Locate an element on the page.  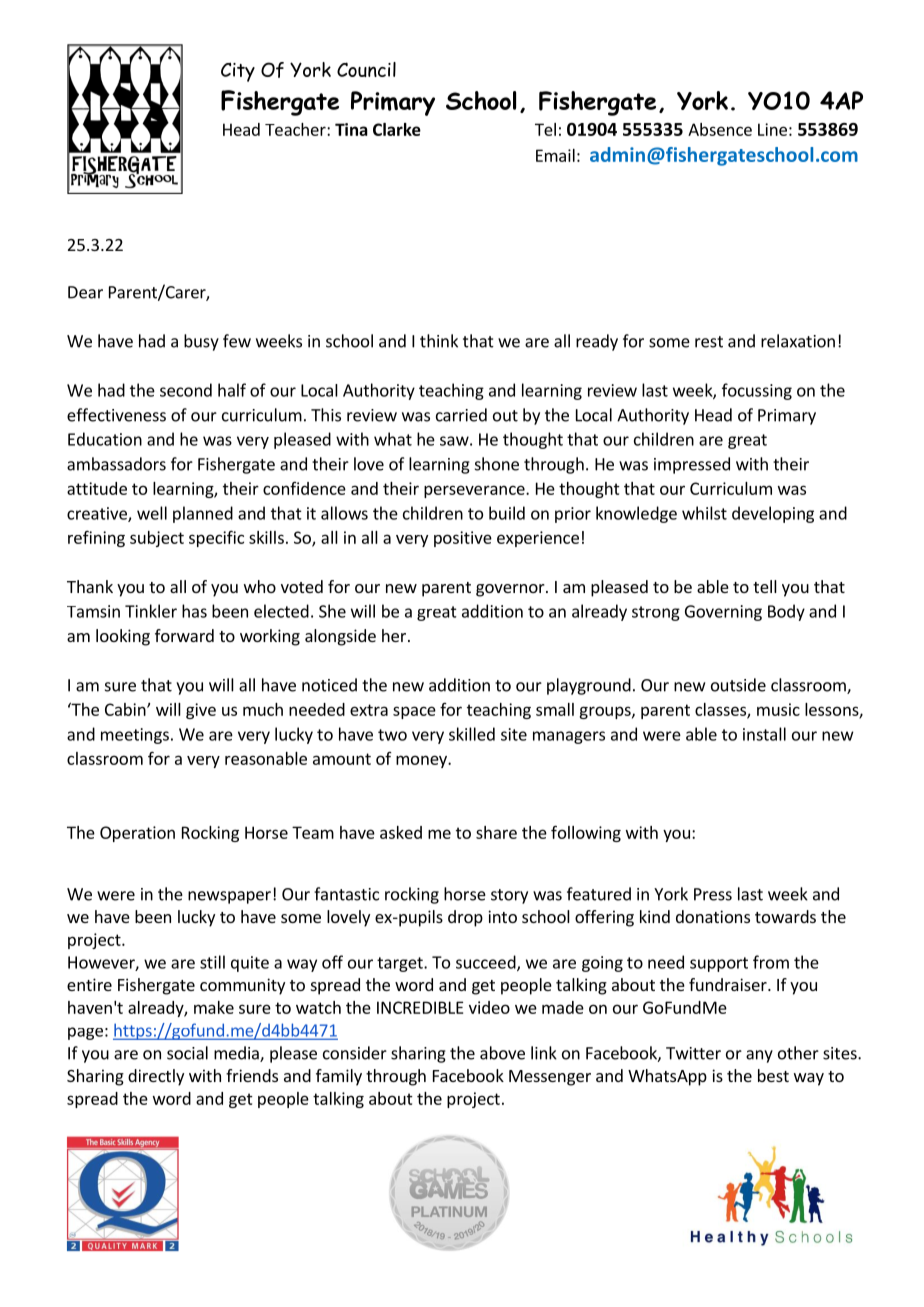
social is located at coordinates (187, 1053).
